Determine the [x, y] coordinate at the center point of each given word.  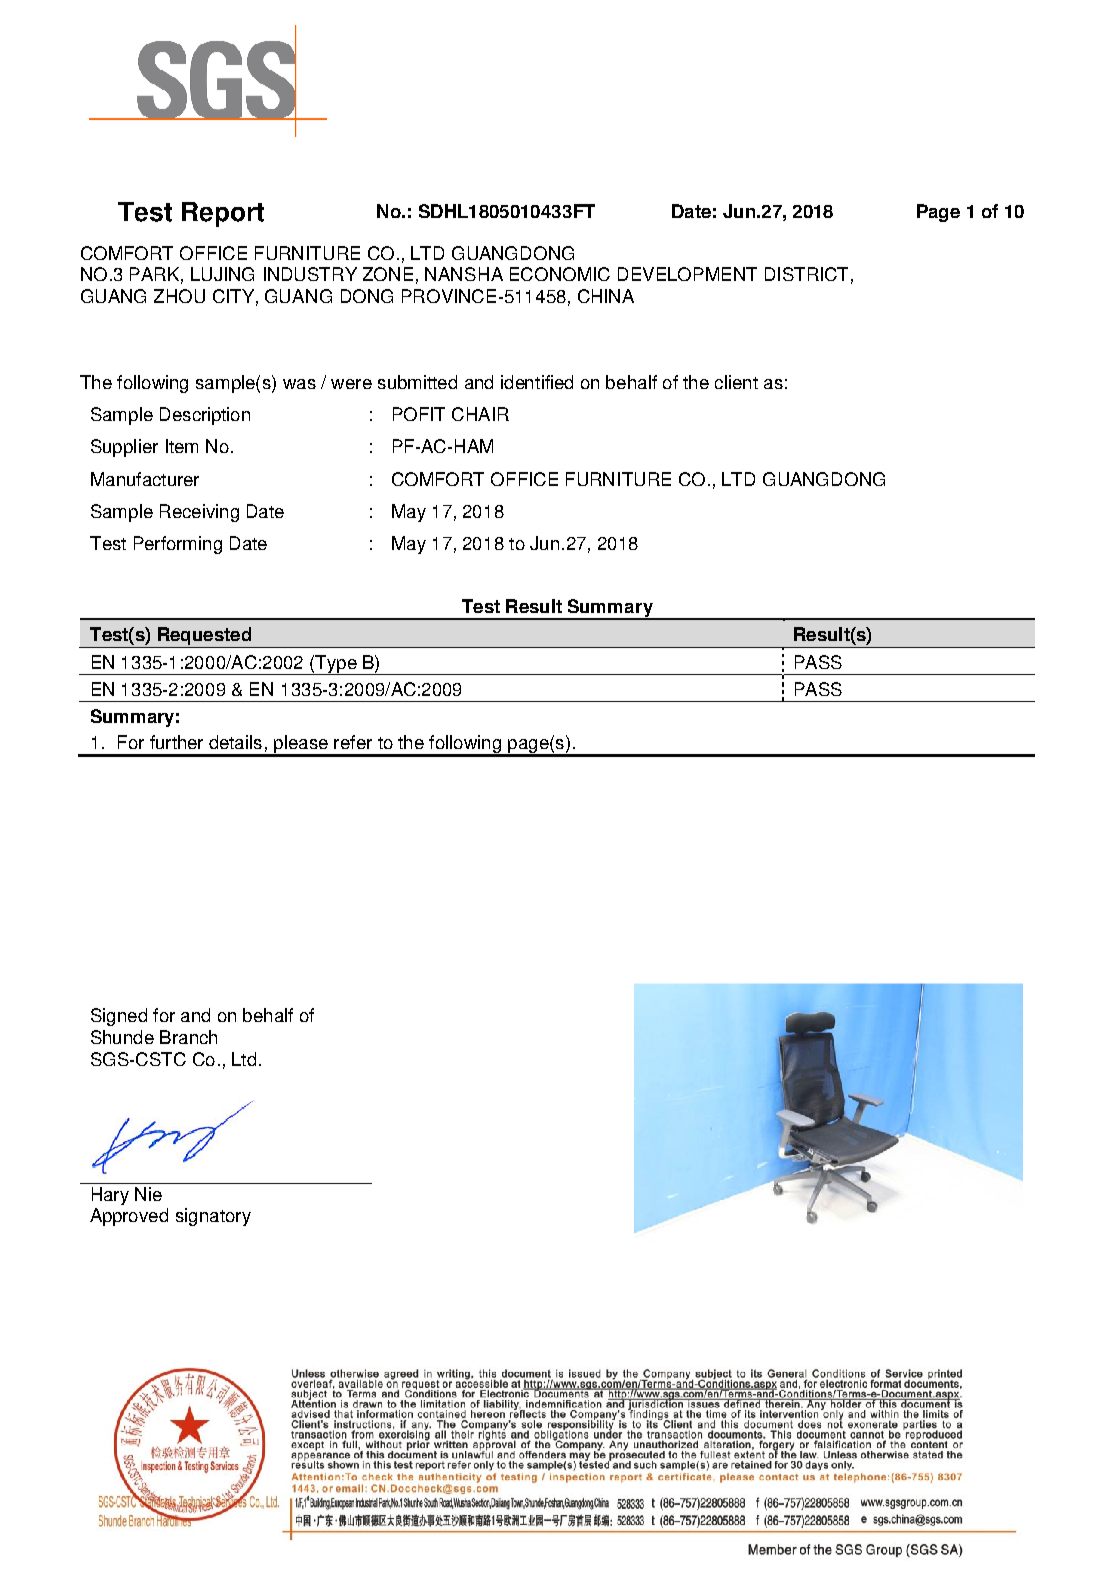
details [235, 742]
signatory [213, 1217]
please [301, 745]
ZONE [388, 274]
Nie [148, 1194]
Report [223, 214]
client [736, 382]
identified [537, 382]
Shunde [122, 1037]
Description [205, 416]
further [176, 742]
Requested [204, 637]
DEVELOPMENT [687, 274]
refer [353, 742]
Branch [188, 1037]
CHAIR [480, 414]
